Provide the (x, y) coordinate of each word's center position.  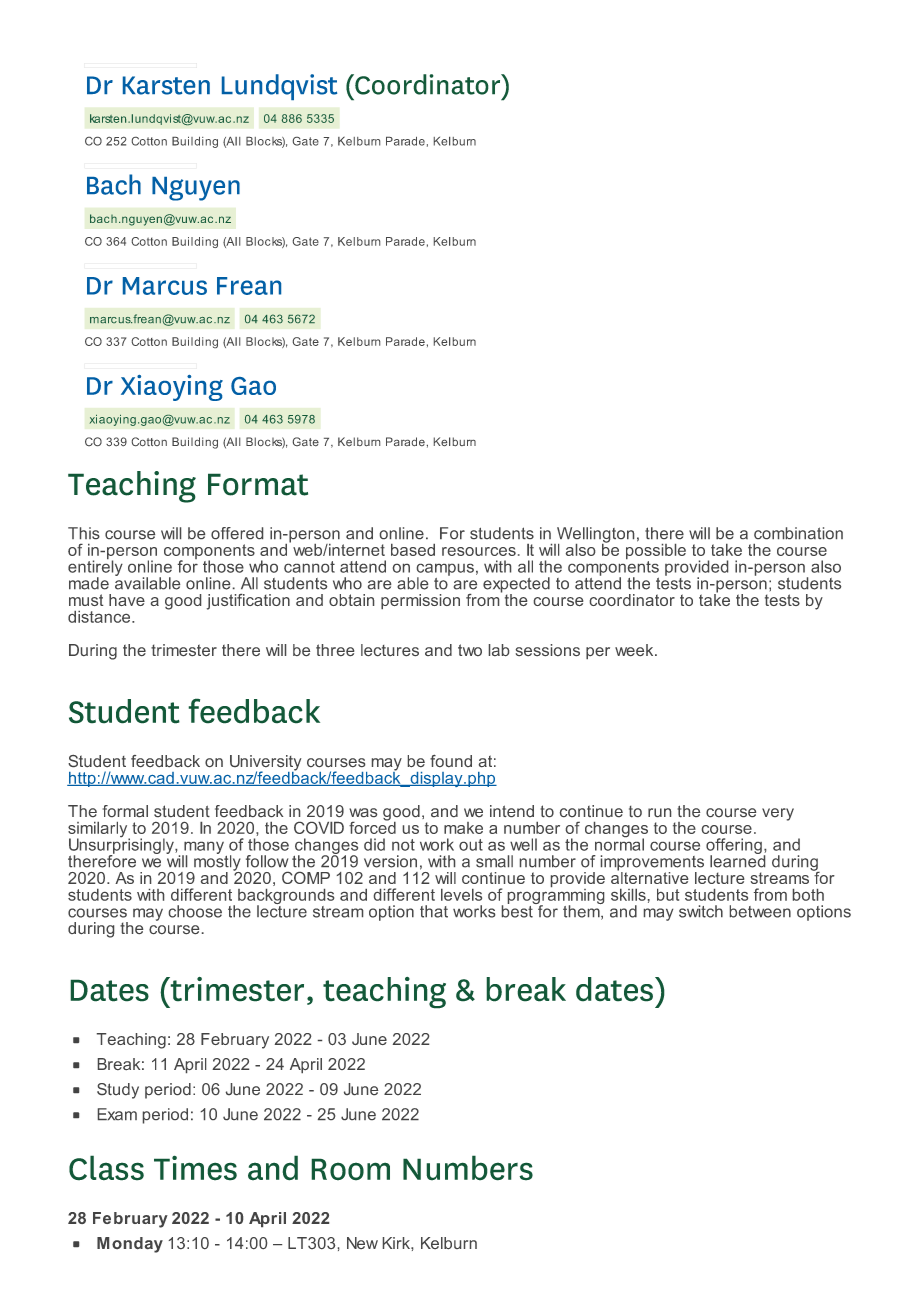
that (434, 911)
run (659, 812)
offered (237, 533)
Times (195, 1168)
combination (798, 533)
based (413, 550)
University (265, 764)
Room (350, 1169)
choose (195, 911)
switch (701, 911)
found (451, 761)
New (362, 1243)
